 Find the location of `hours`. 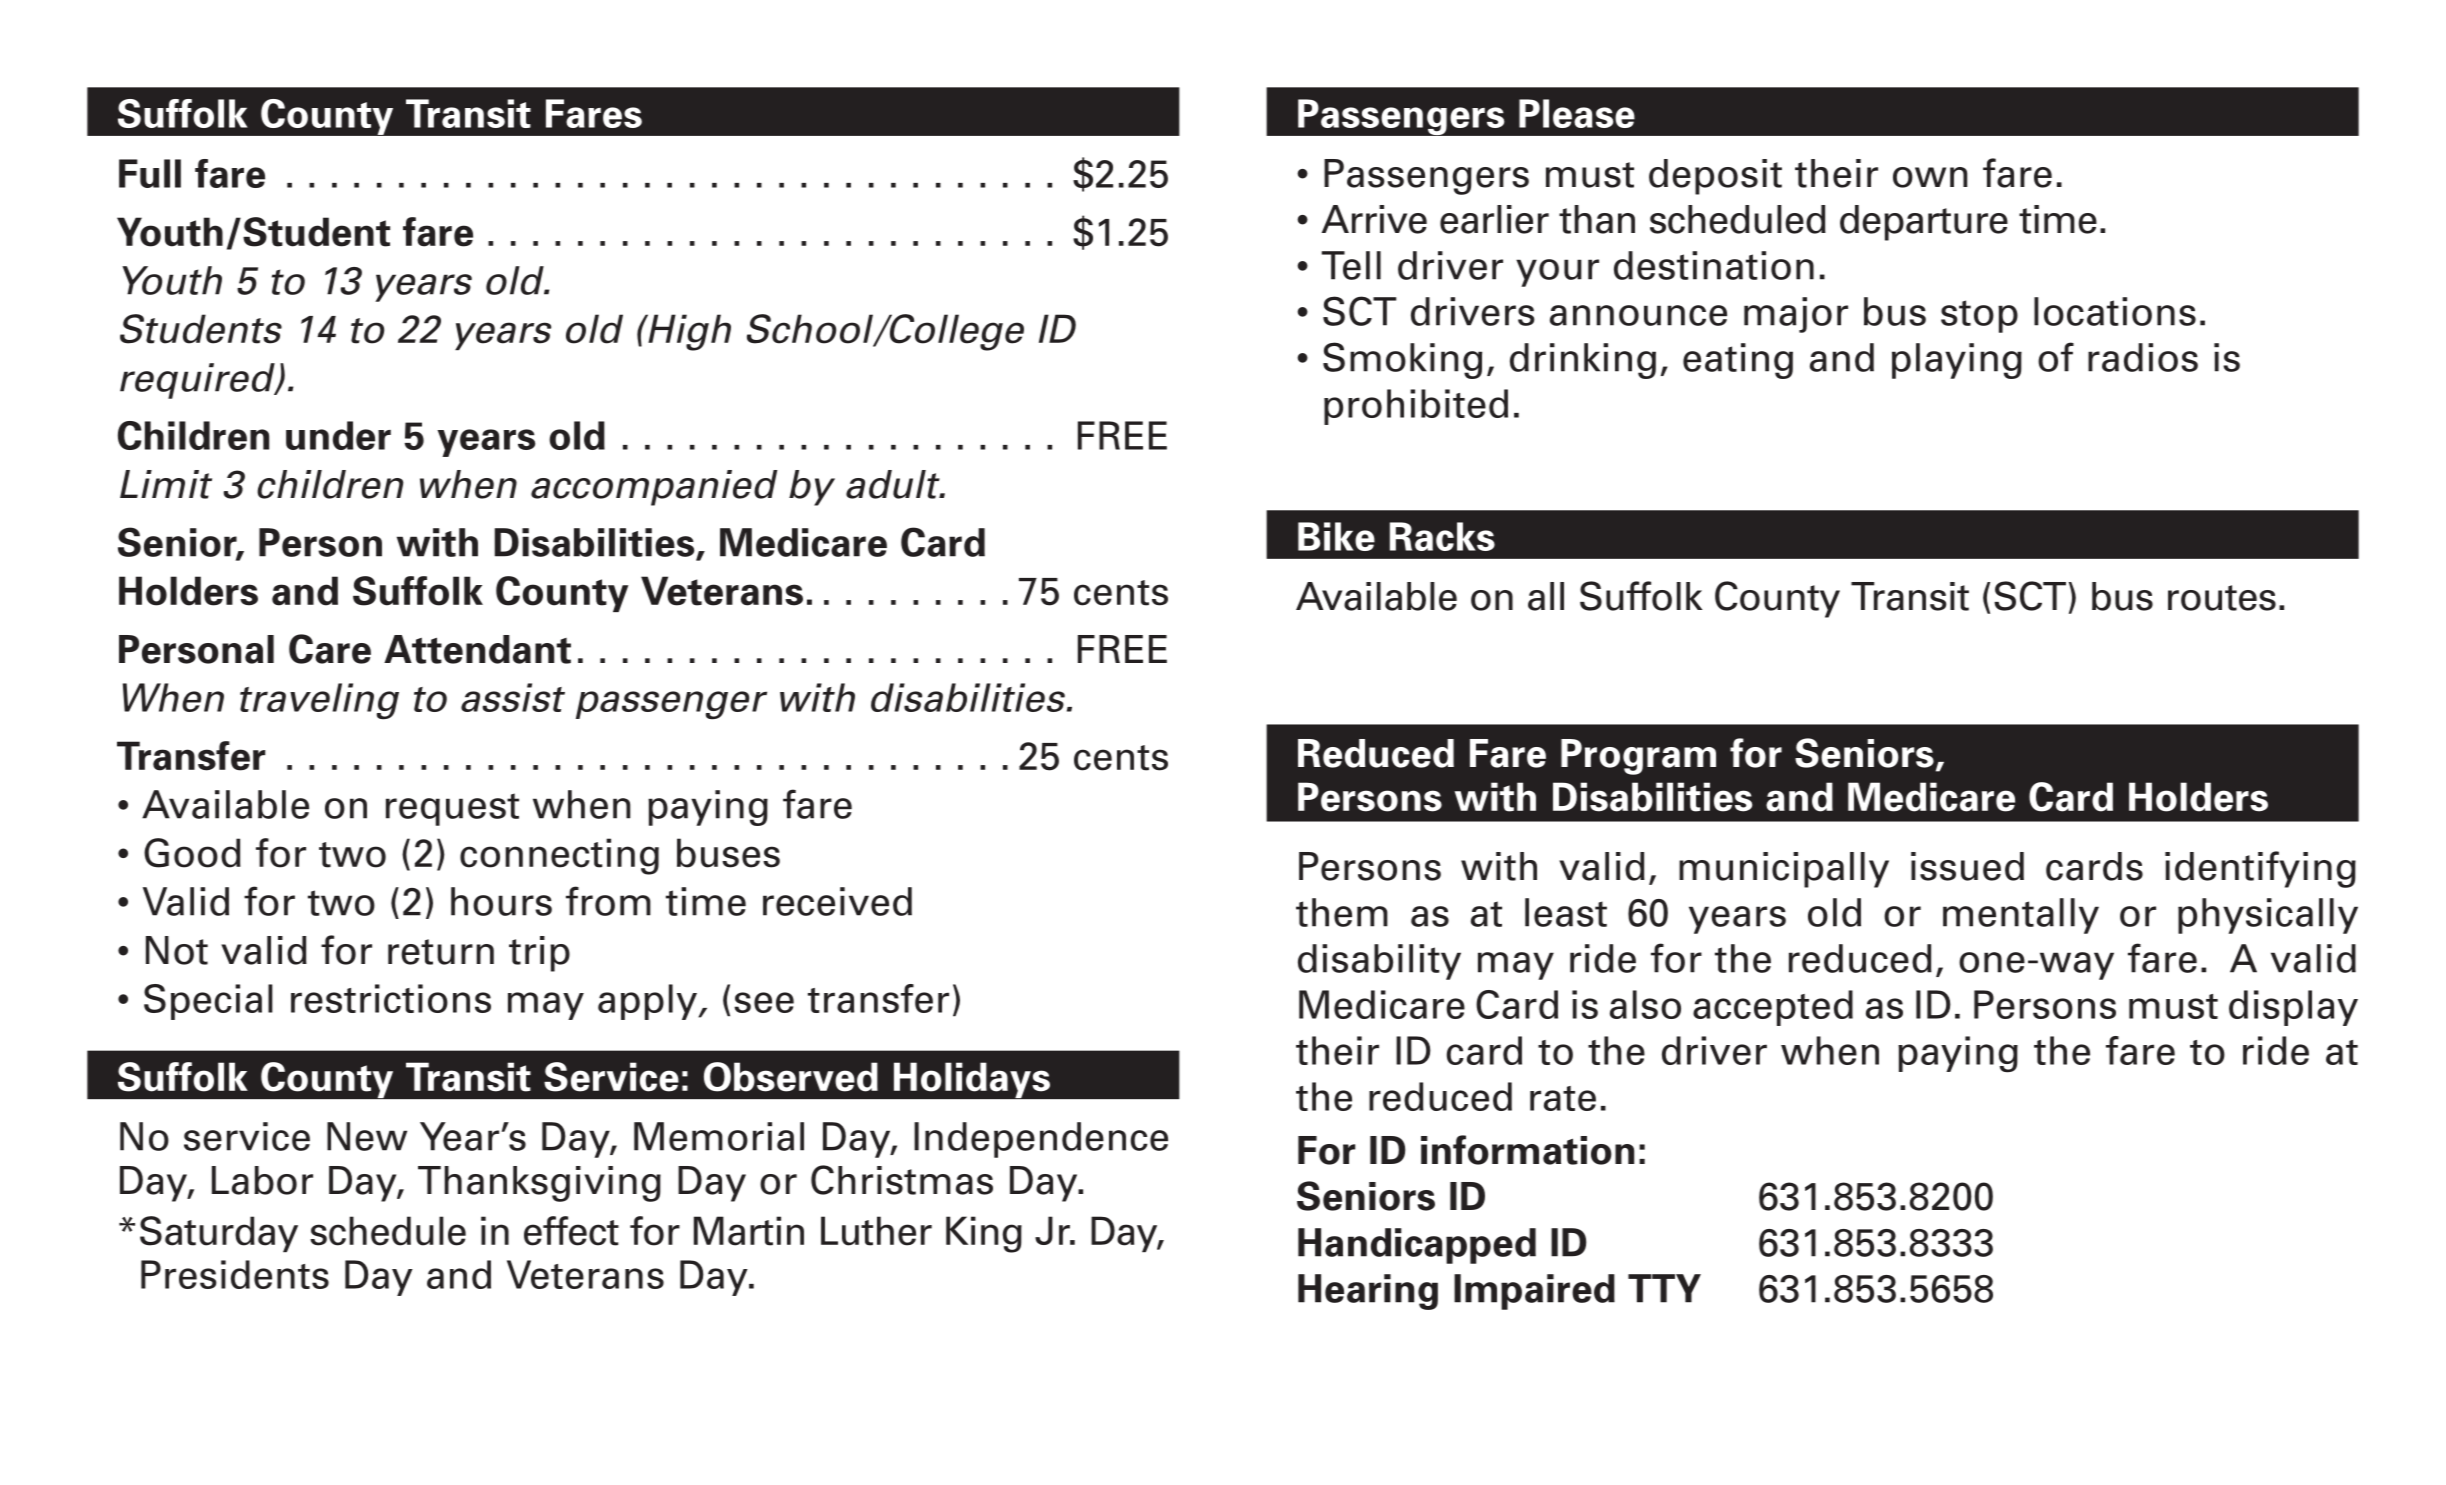

hours is located at coordinates (501, 901).
